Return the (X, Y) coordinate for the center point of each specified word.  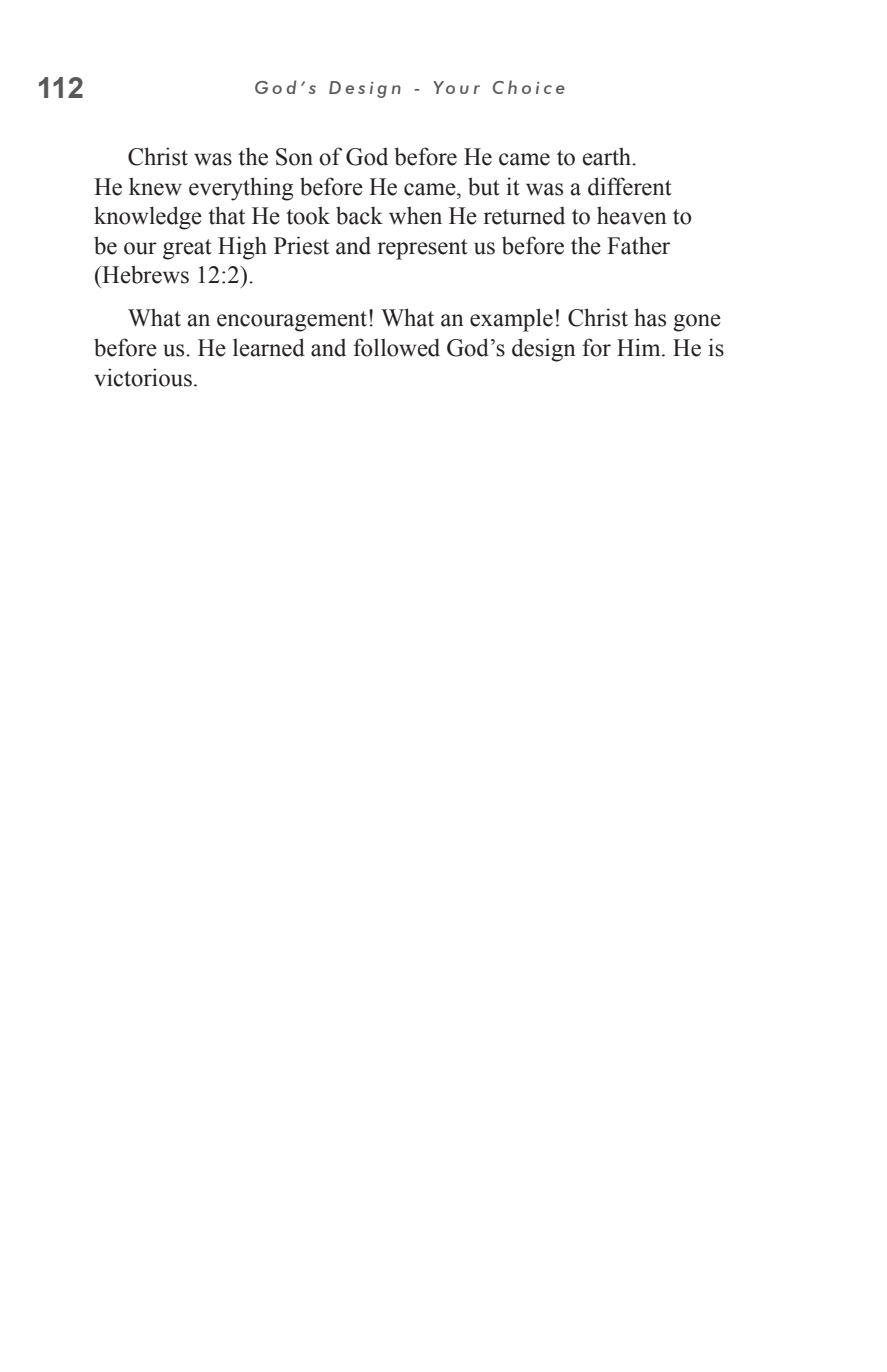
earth (608, 156)
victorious (143, 377)
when (415, 215)
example (511, 320)
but (484, 186)
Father (638, 245)
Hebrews (144, 274)
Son (294, 157)
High (242, 248)
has (650, 317)
